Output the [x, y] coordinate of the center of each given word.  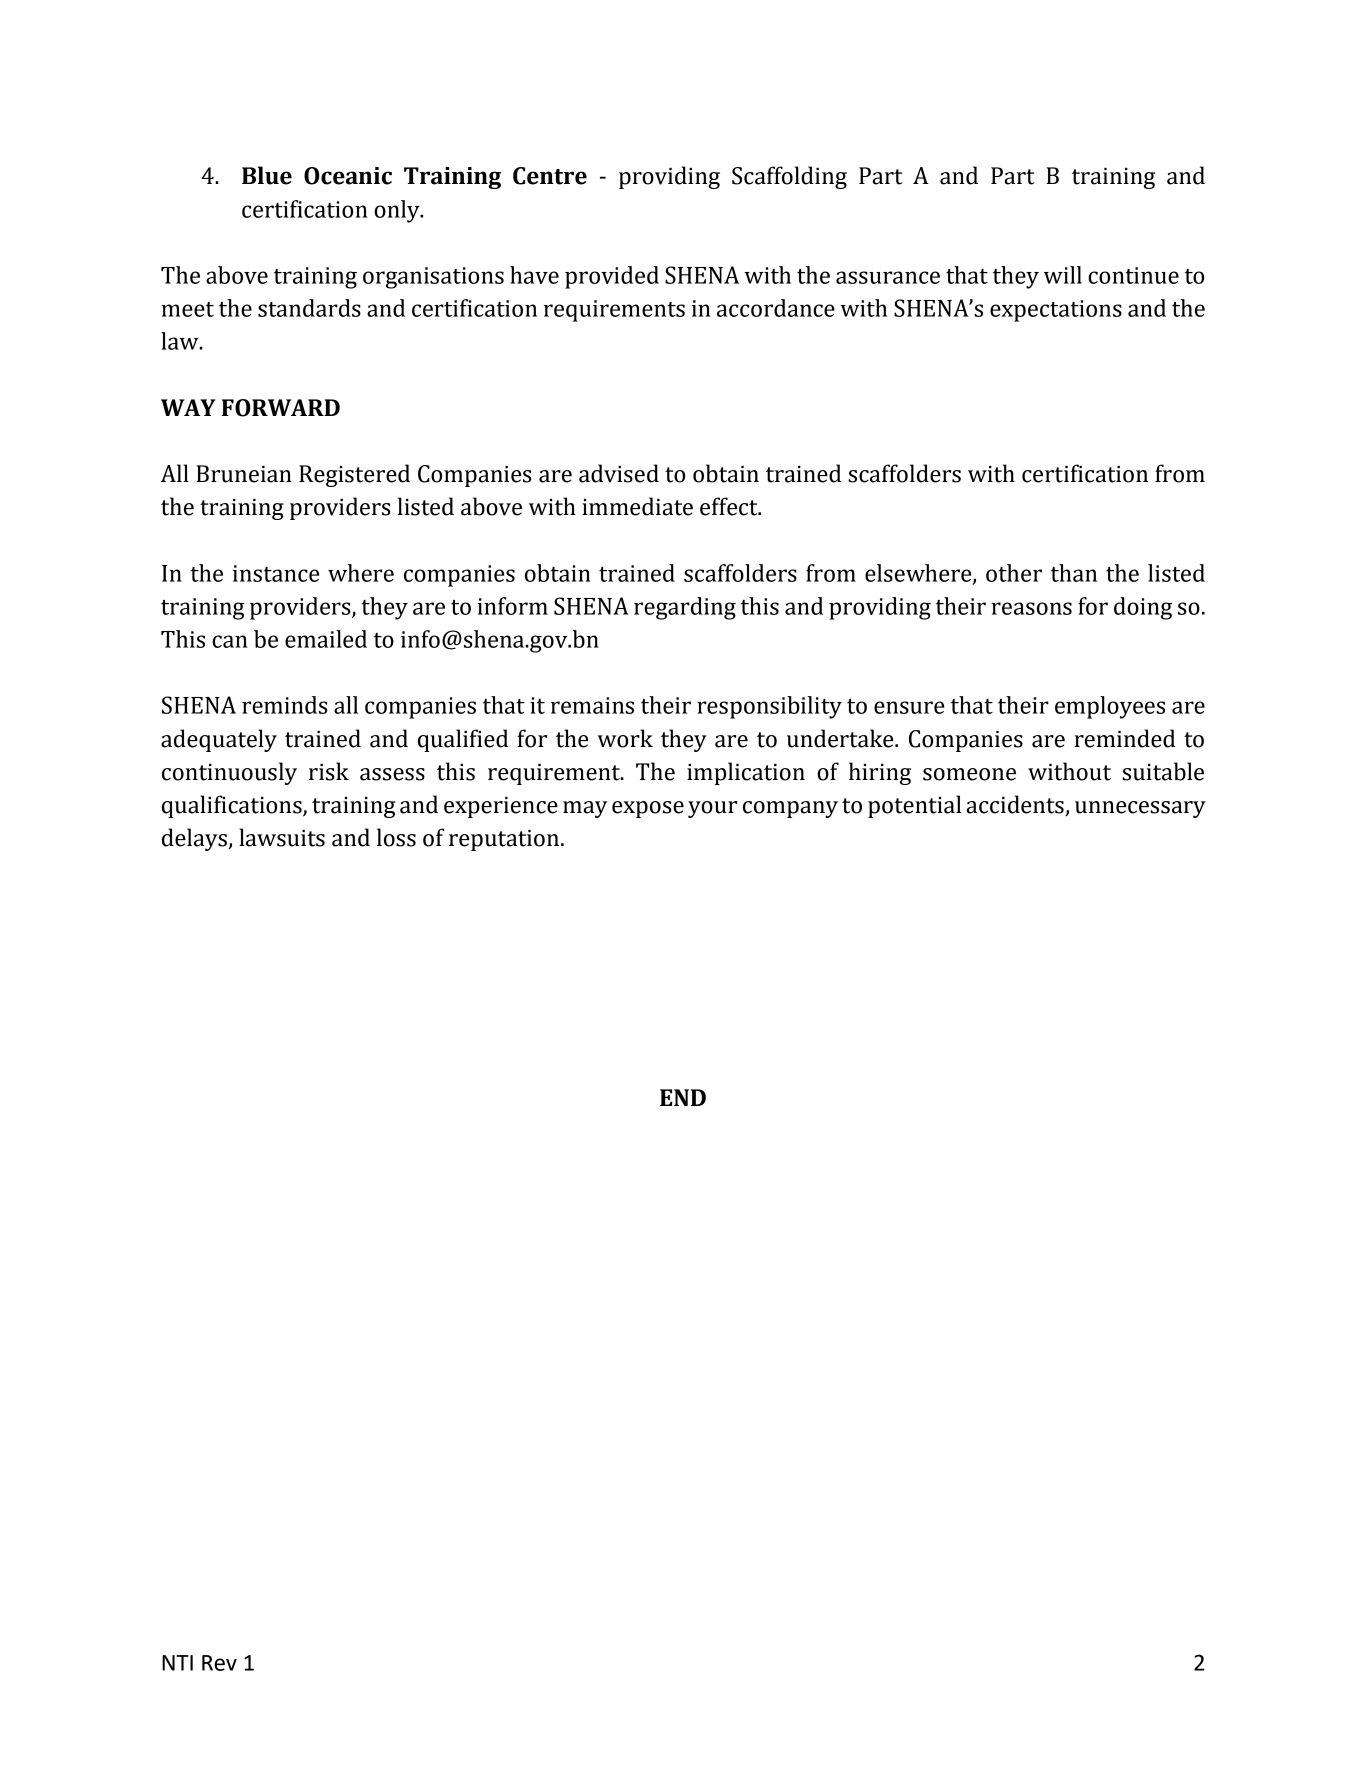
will [1063, 275]
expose [648, 809]
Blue [267, 175]
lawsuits [282, 837]
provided [612, 277]
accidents [1016, 805]
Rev [219, 1663]
